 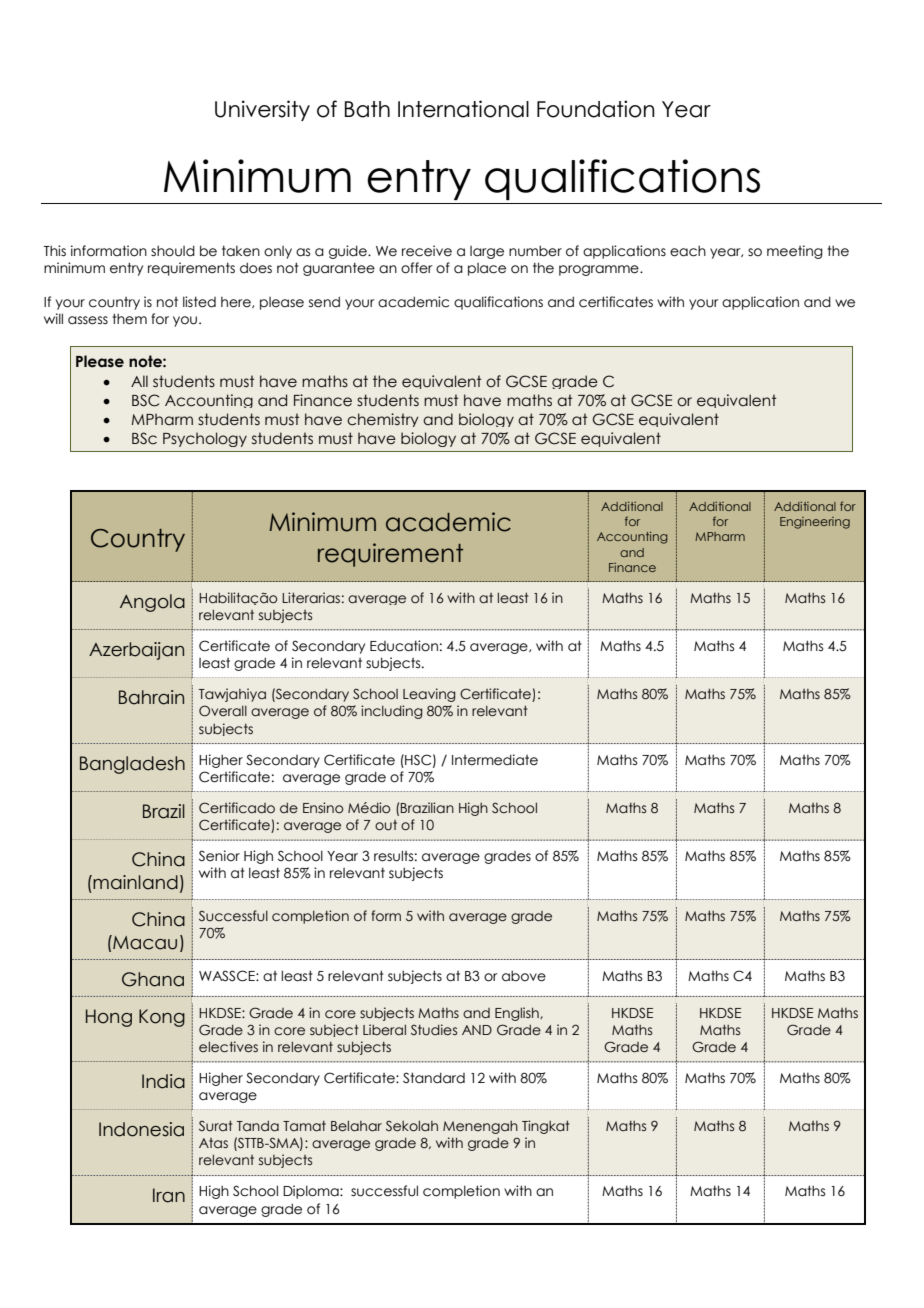 I want to click on English, so click(x=518, y=1014).
